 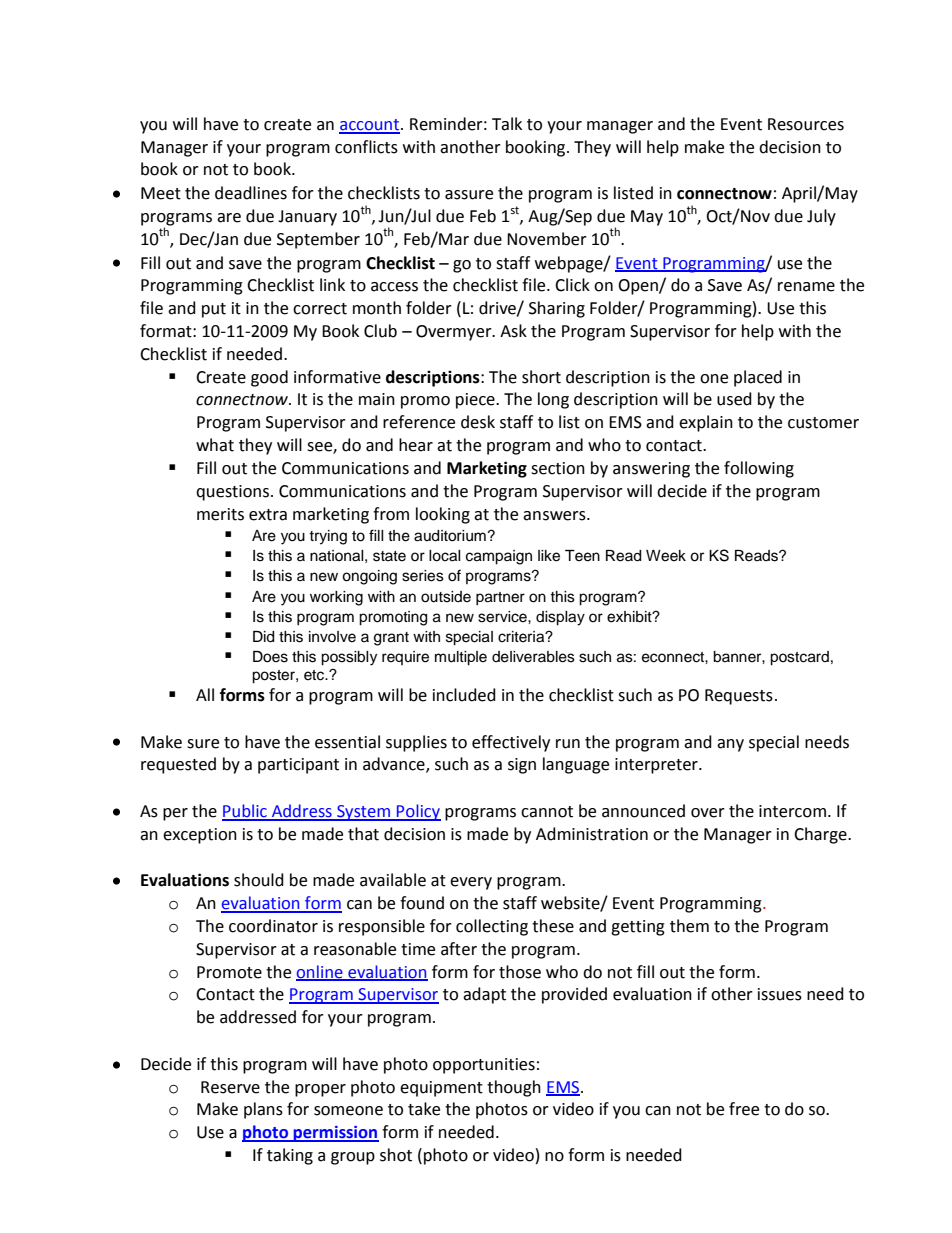 What do you see at coordinates (792, 811) in the screenshot?
I see `intercom` at bounding box center [792, 811].
